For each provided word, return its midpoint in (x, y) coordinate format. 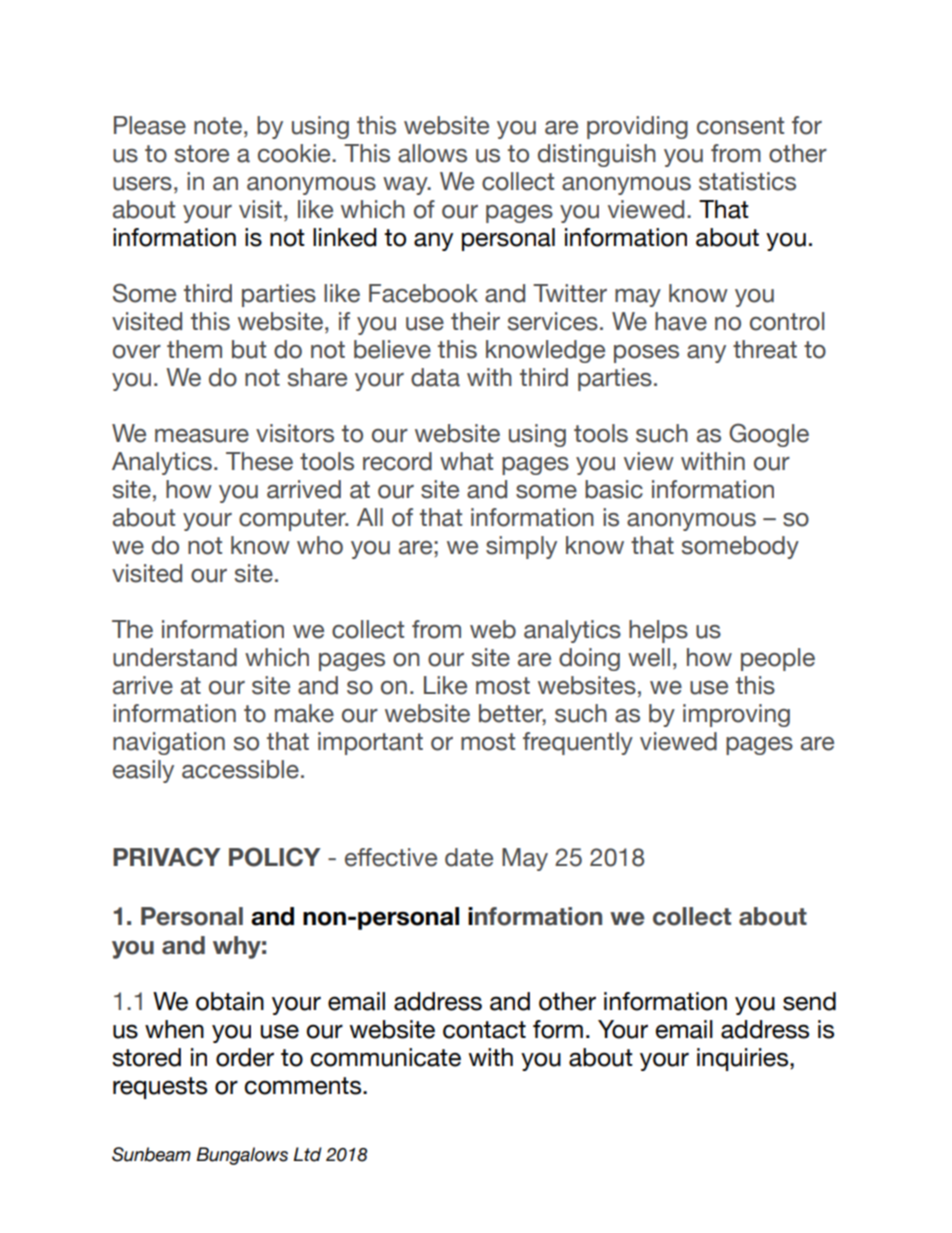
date (469, 857)
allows (432, 153)
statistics (747, 181)
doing (589, 659)
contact (484, 1030)
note (218, 126)
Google (769, 435)
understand (175, 657)
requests (160, 1088)
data (435, 377)
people (778, 659)
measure (202, 436)
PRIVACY (167, 857)
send (809, 1001)
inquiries (744, 1059)
